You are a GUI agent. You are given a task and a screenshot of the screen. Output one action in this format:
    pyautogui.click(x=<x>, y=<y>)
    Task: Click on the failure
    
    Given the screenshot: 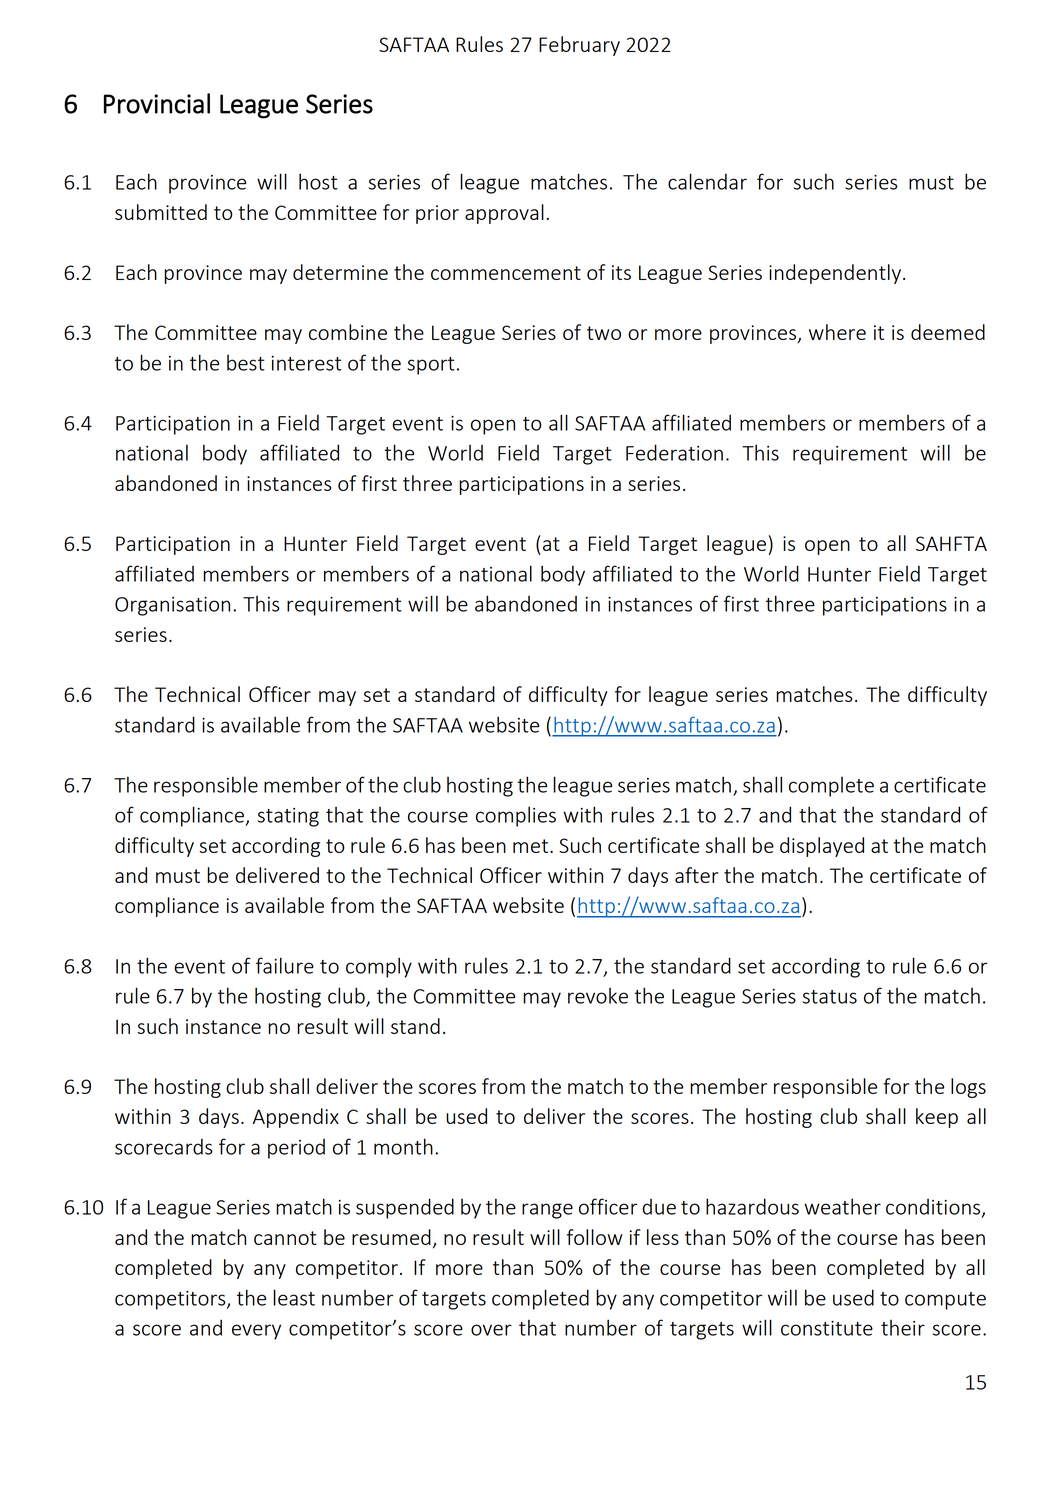 What is the action you would take?
    pyautogui.click(x=285, y=965)
